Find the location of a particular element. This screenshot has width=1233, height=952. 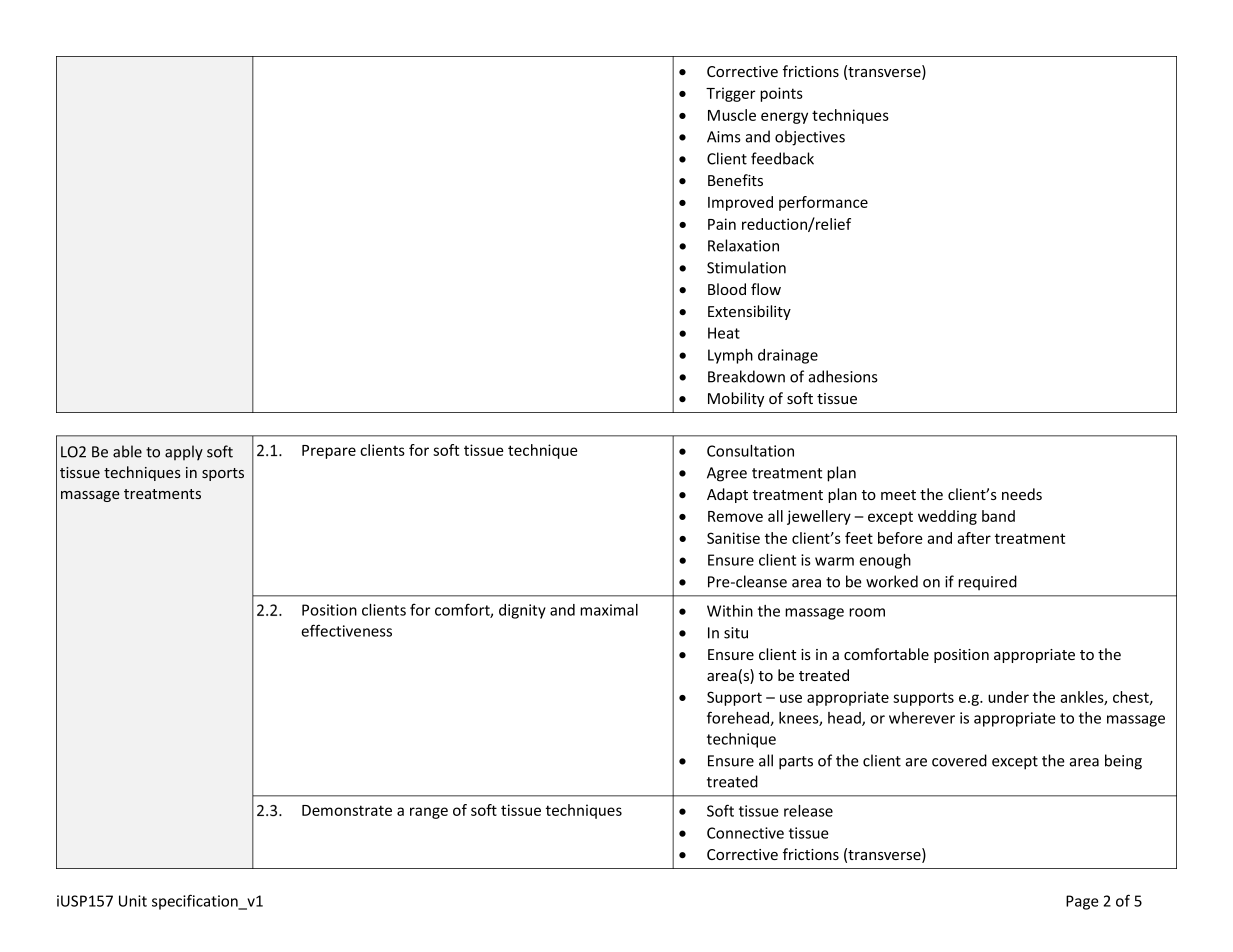

Adapt is located at coordinates (727, 495).
